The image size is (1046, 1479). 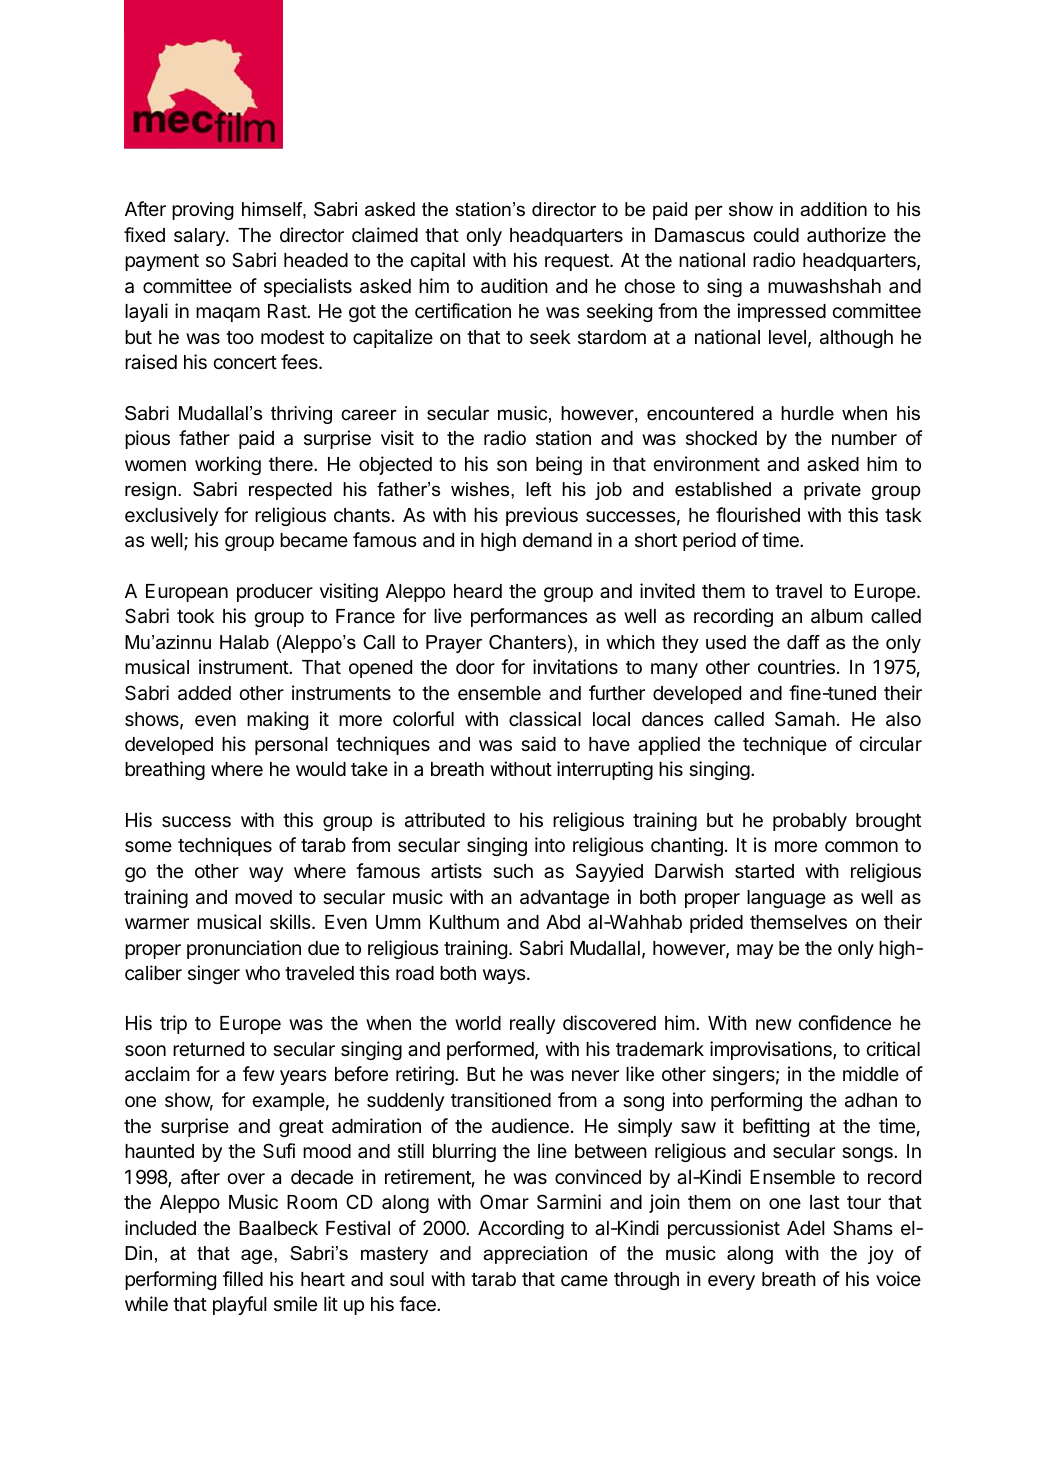 I want to click on improvisations, so click(x=772, y=1050).
